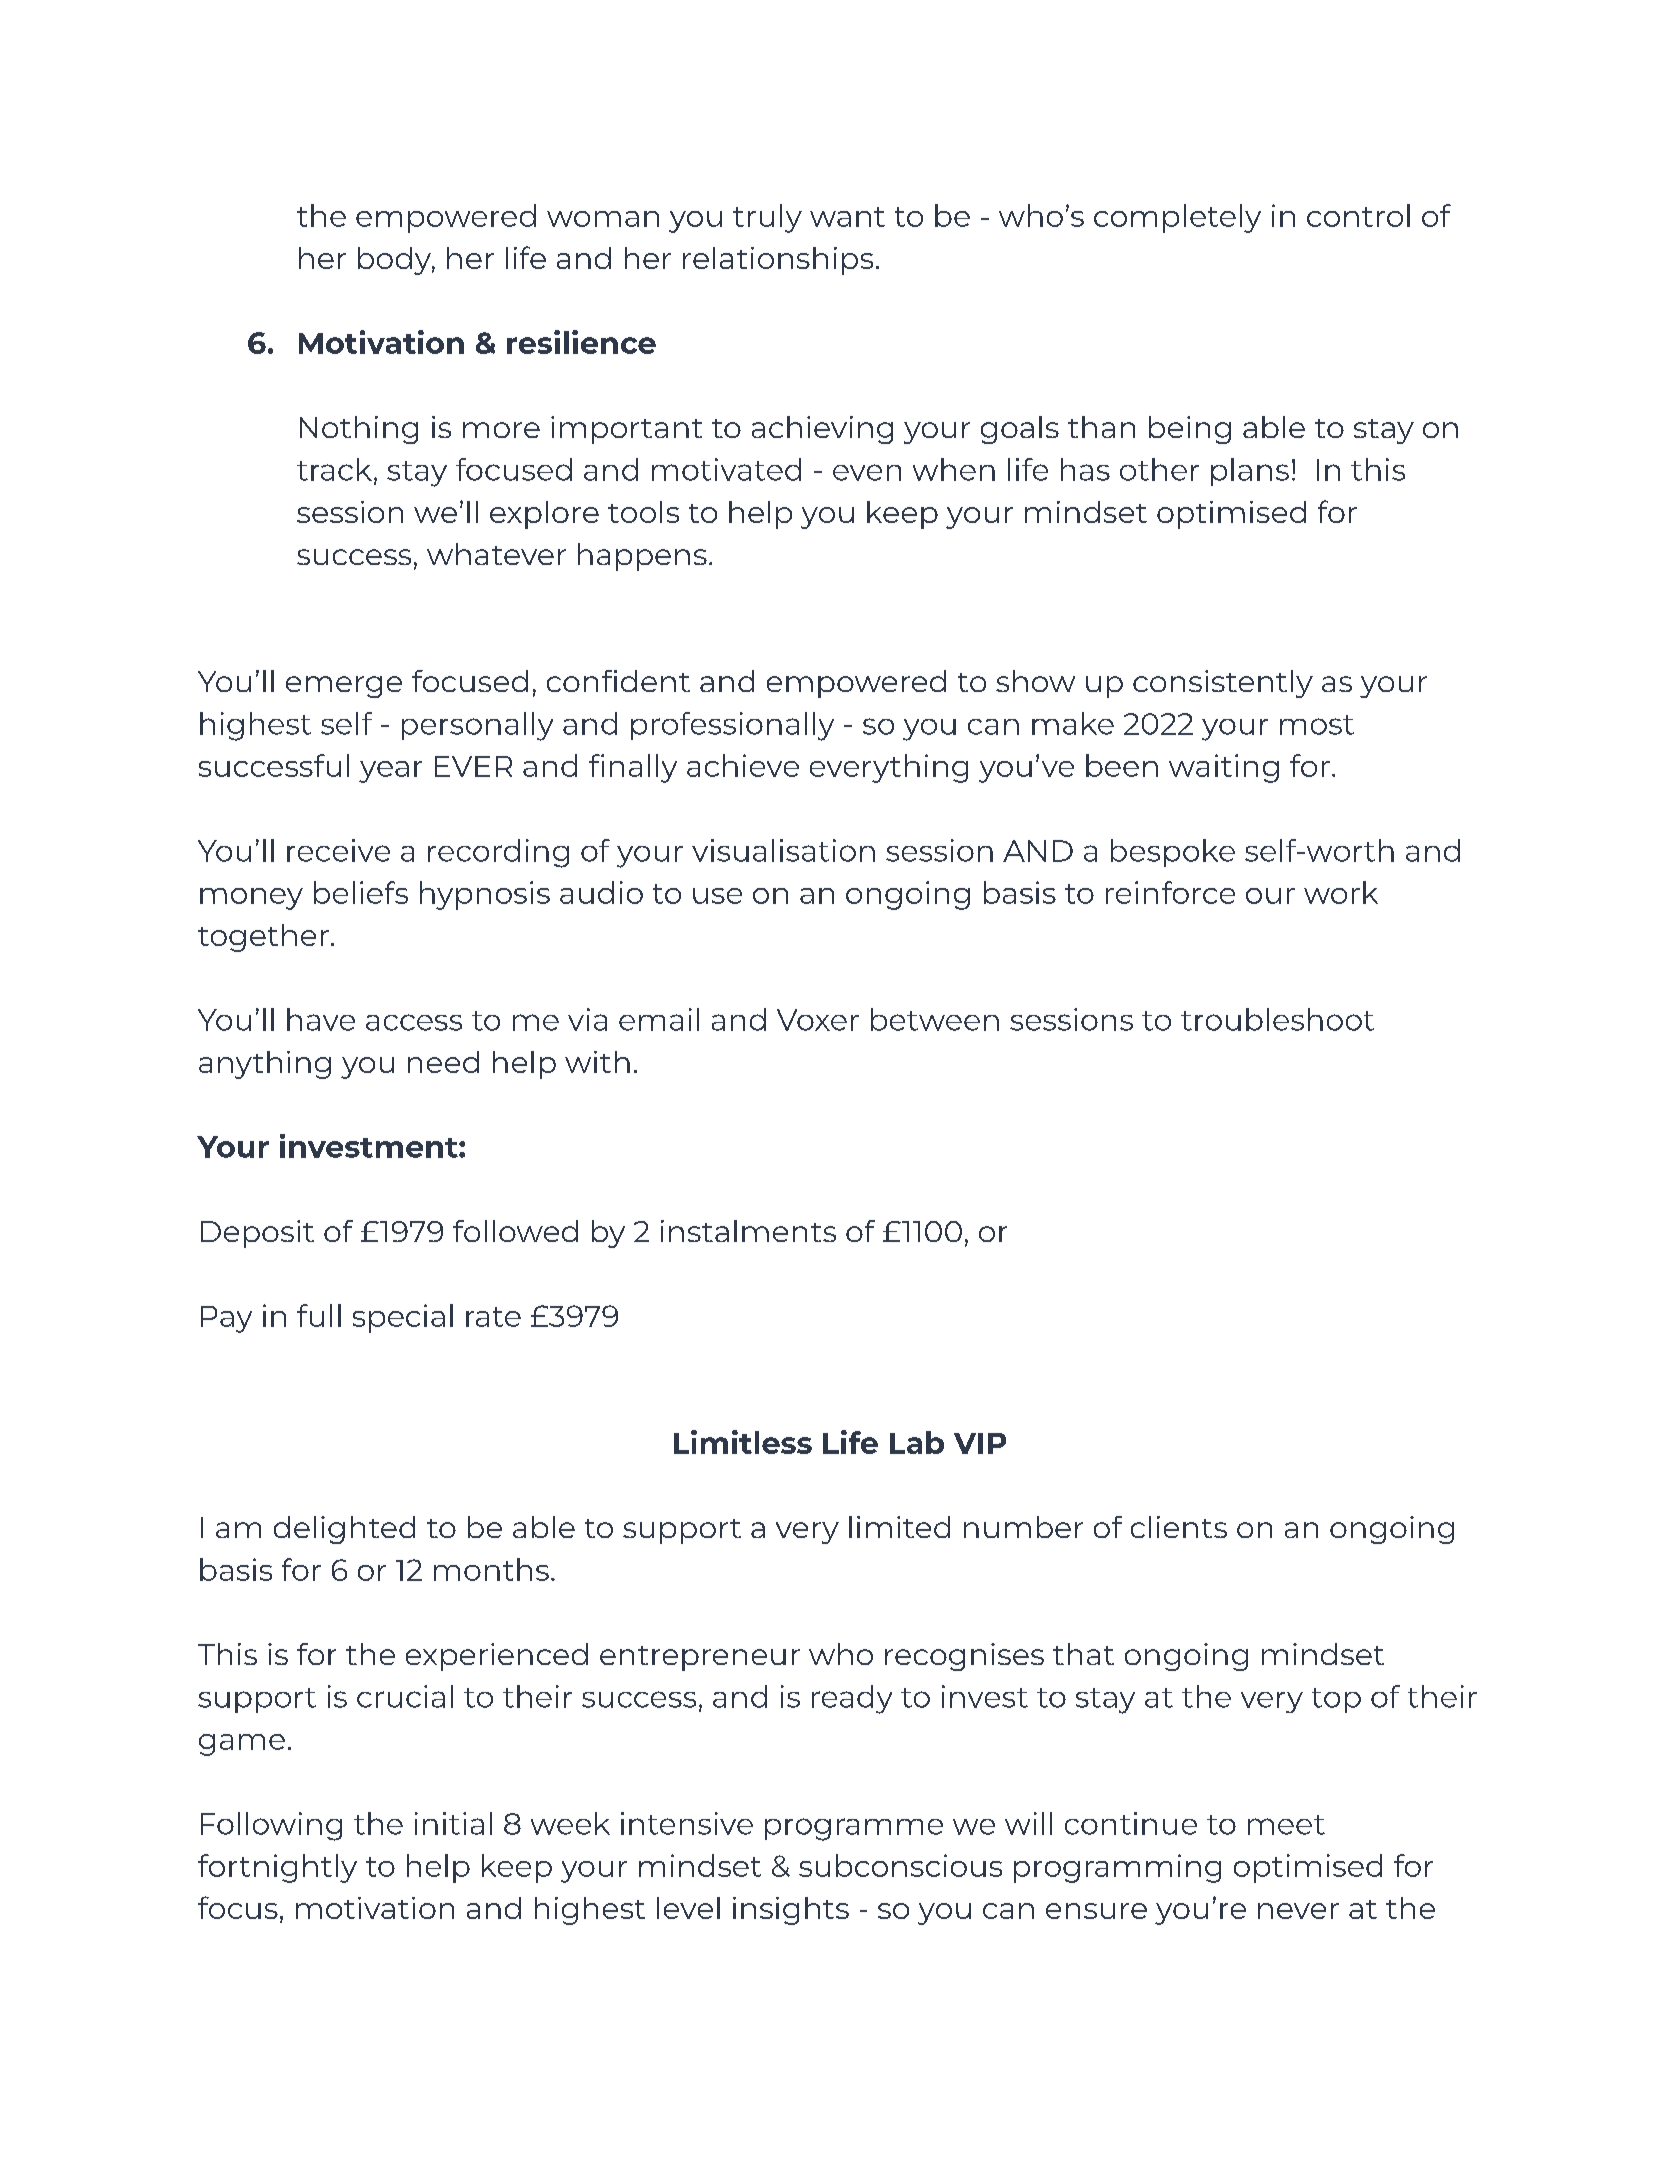 The height and width of the image is (2173, 1679). Describe the element at coordinates (743, 1442) in the image. I see `Limitless` at that location.
